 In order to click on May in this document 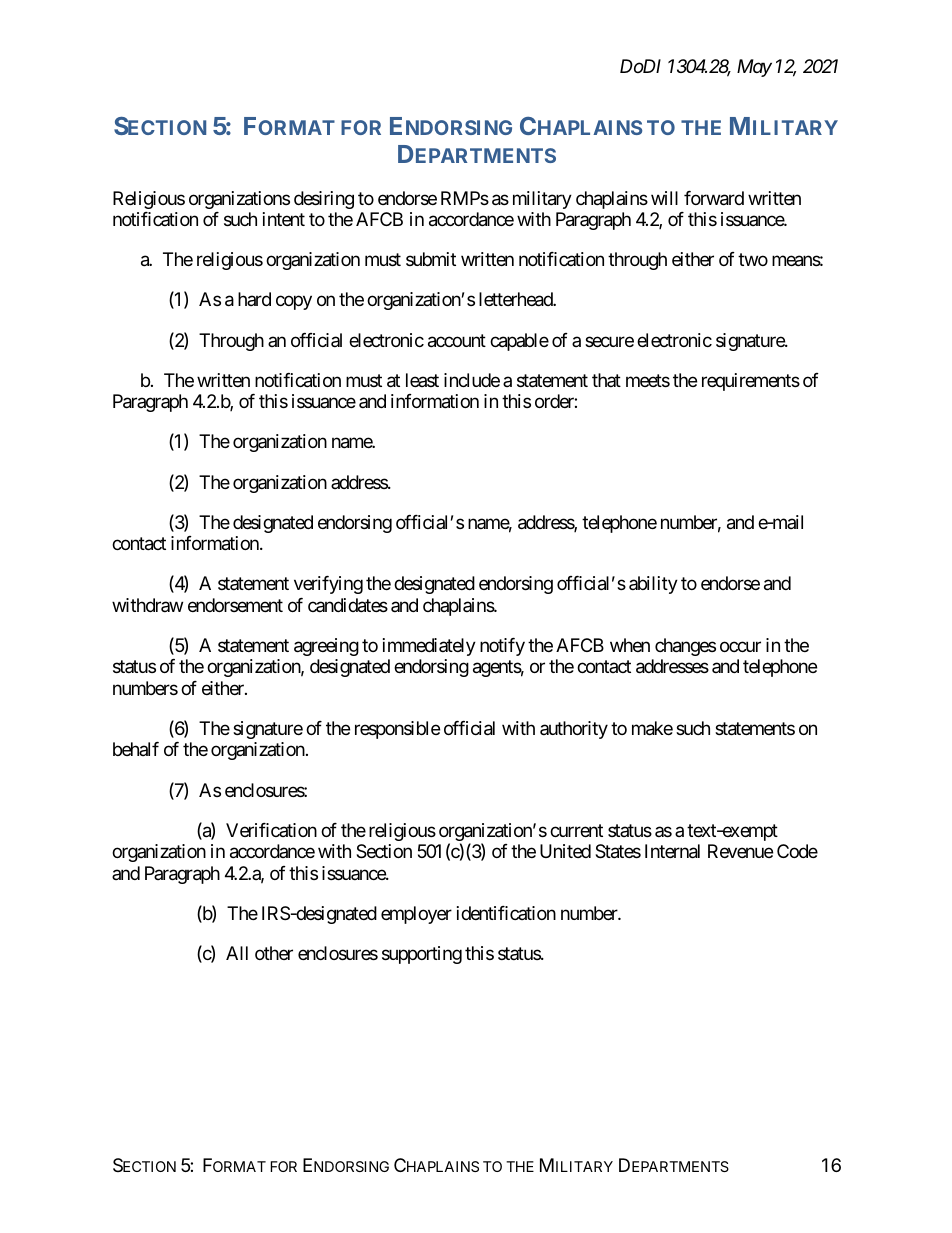, I will do `click(754, 68)`.
